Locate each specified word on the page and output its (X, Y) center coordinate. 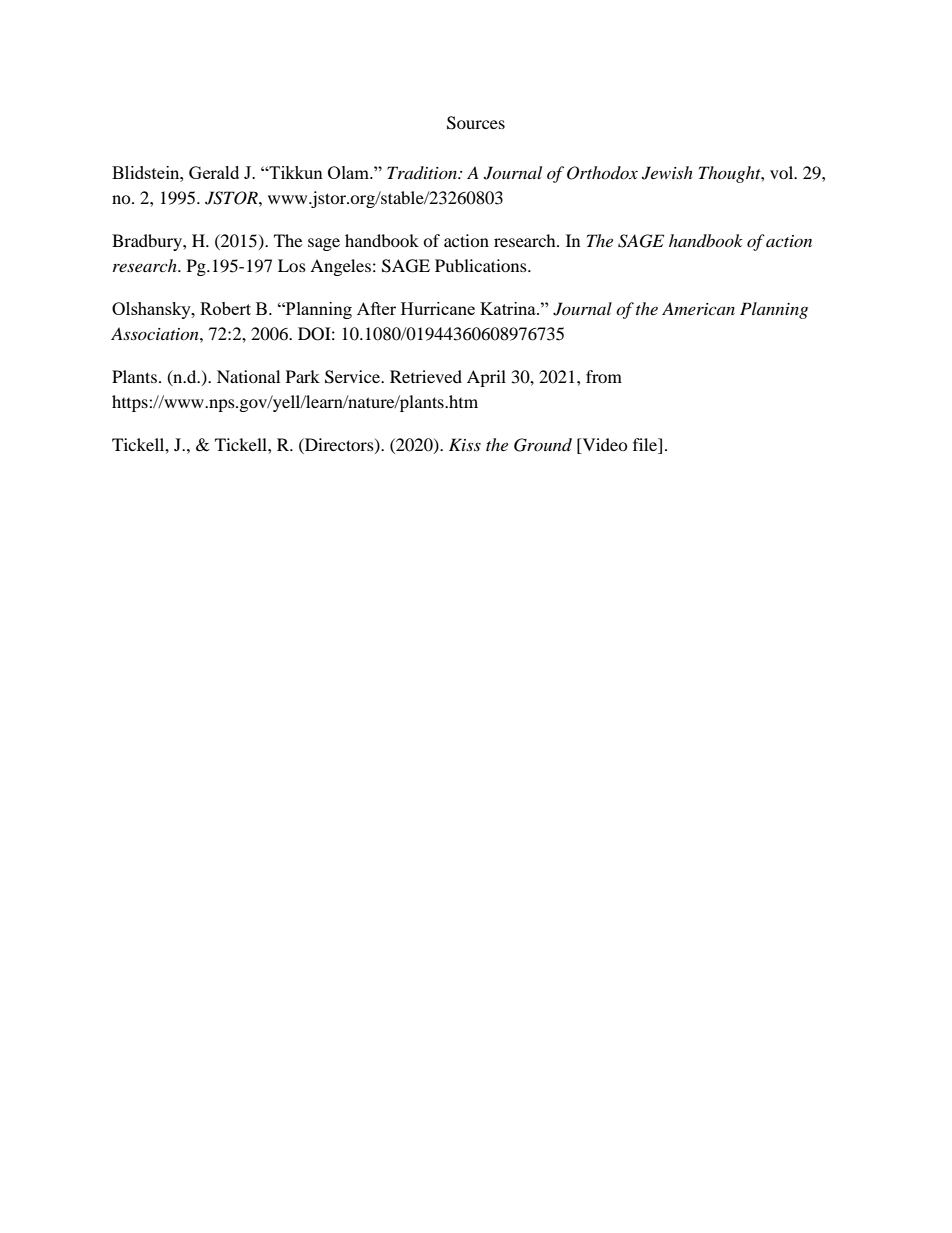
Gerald (214, 172)
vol (783, 172)
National (248, 376)
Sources (476, 123)
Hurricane (438, 308)
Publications (482, 265)
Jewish (667, 173)
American (698, 308)
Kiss (465, 444)
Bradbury (148, 242)
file (646, 446)
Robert (225, 308)
